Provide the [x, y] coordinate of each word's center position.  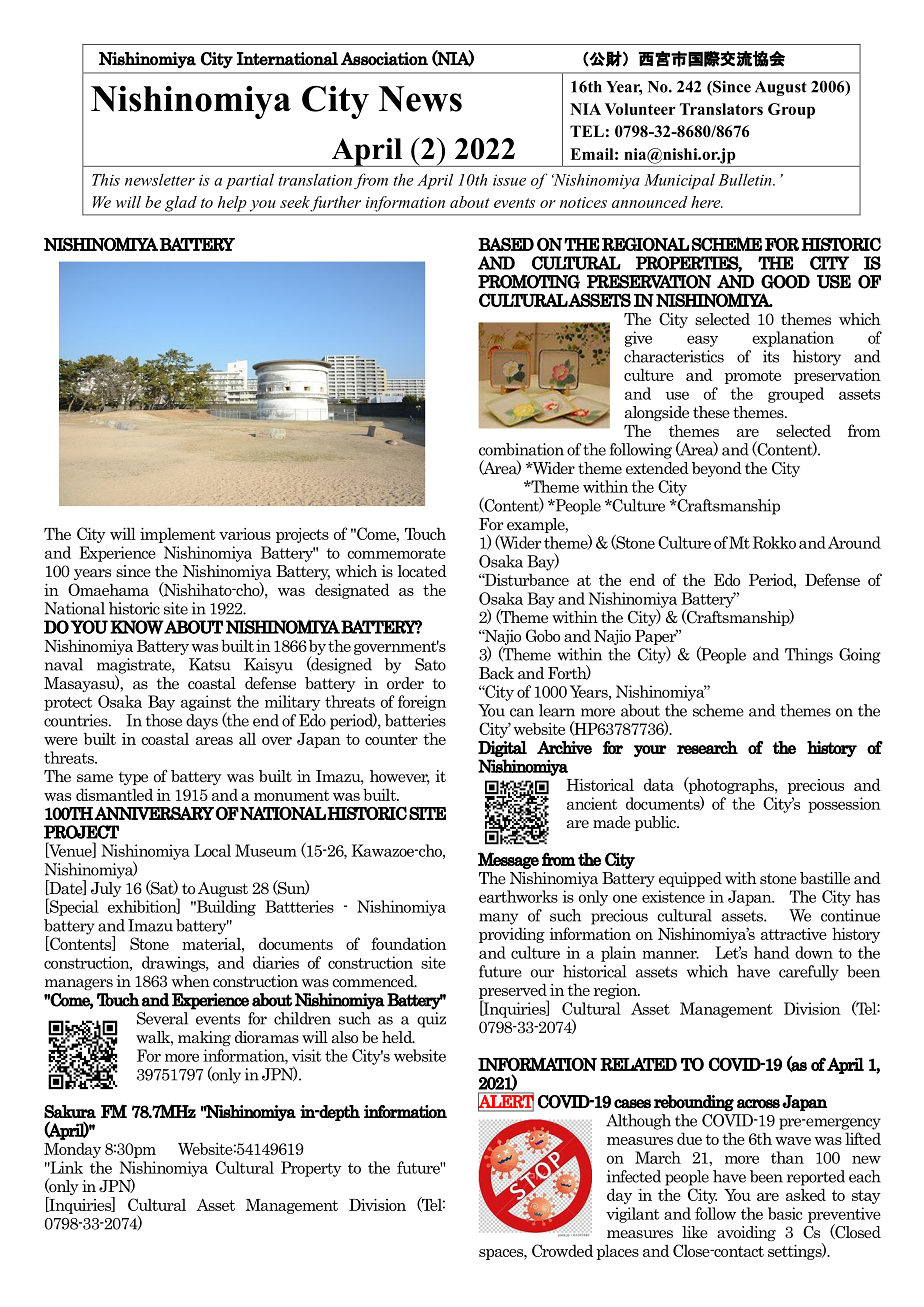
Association [384, 59]
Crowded [562, 1250]
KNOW [137, 627]
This [106, 179]
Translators [721, 109]
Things [809, 656]
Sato [430, 664]
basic [785, 1213]
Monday [72, 1150]
